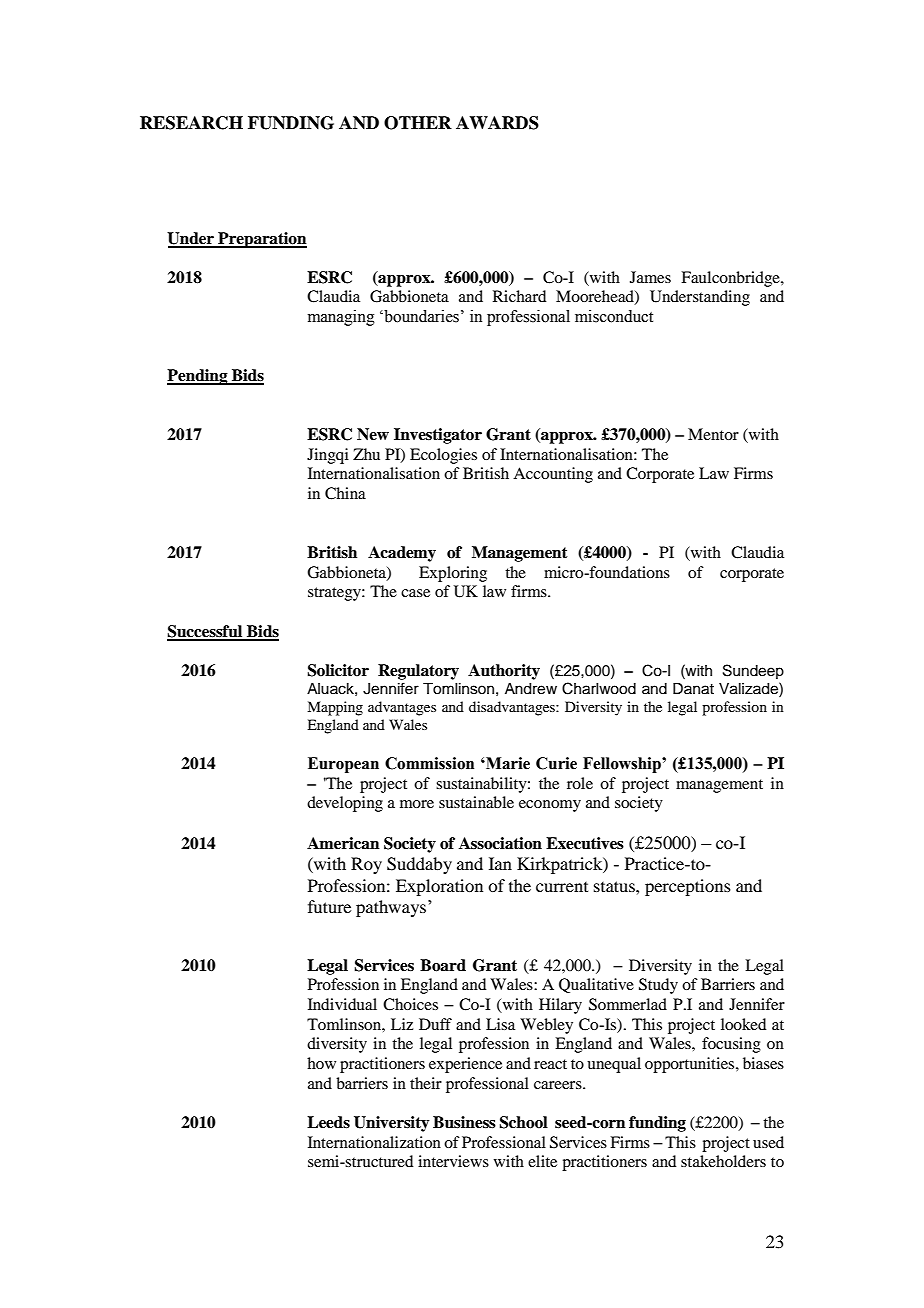  Describe the element at coordinates (328, 1122) in the document. I see `Leeds` at that location.
